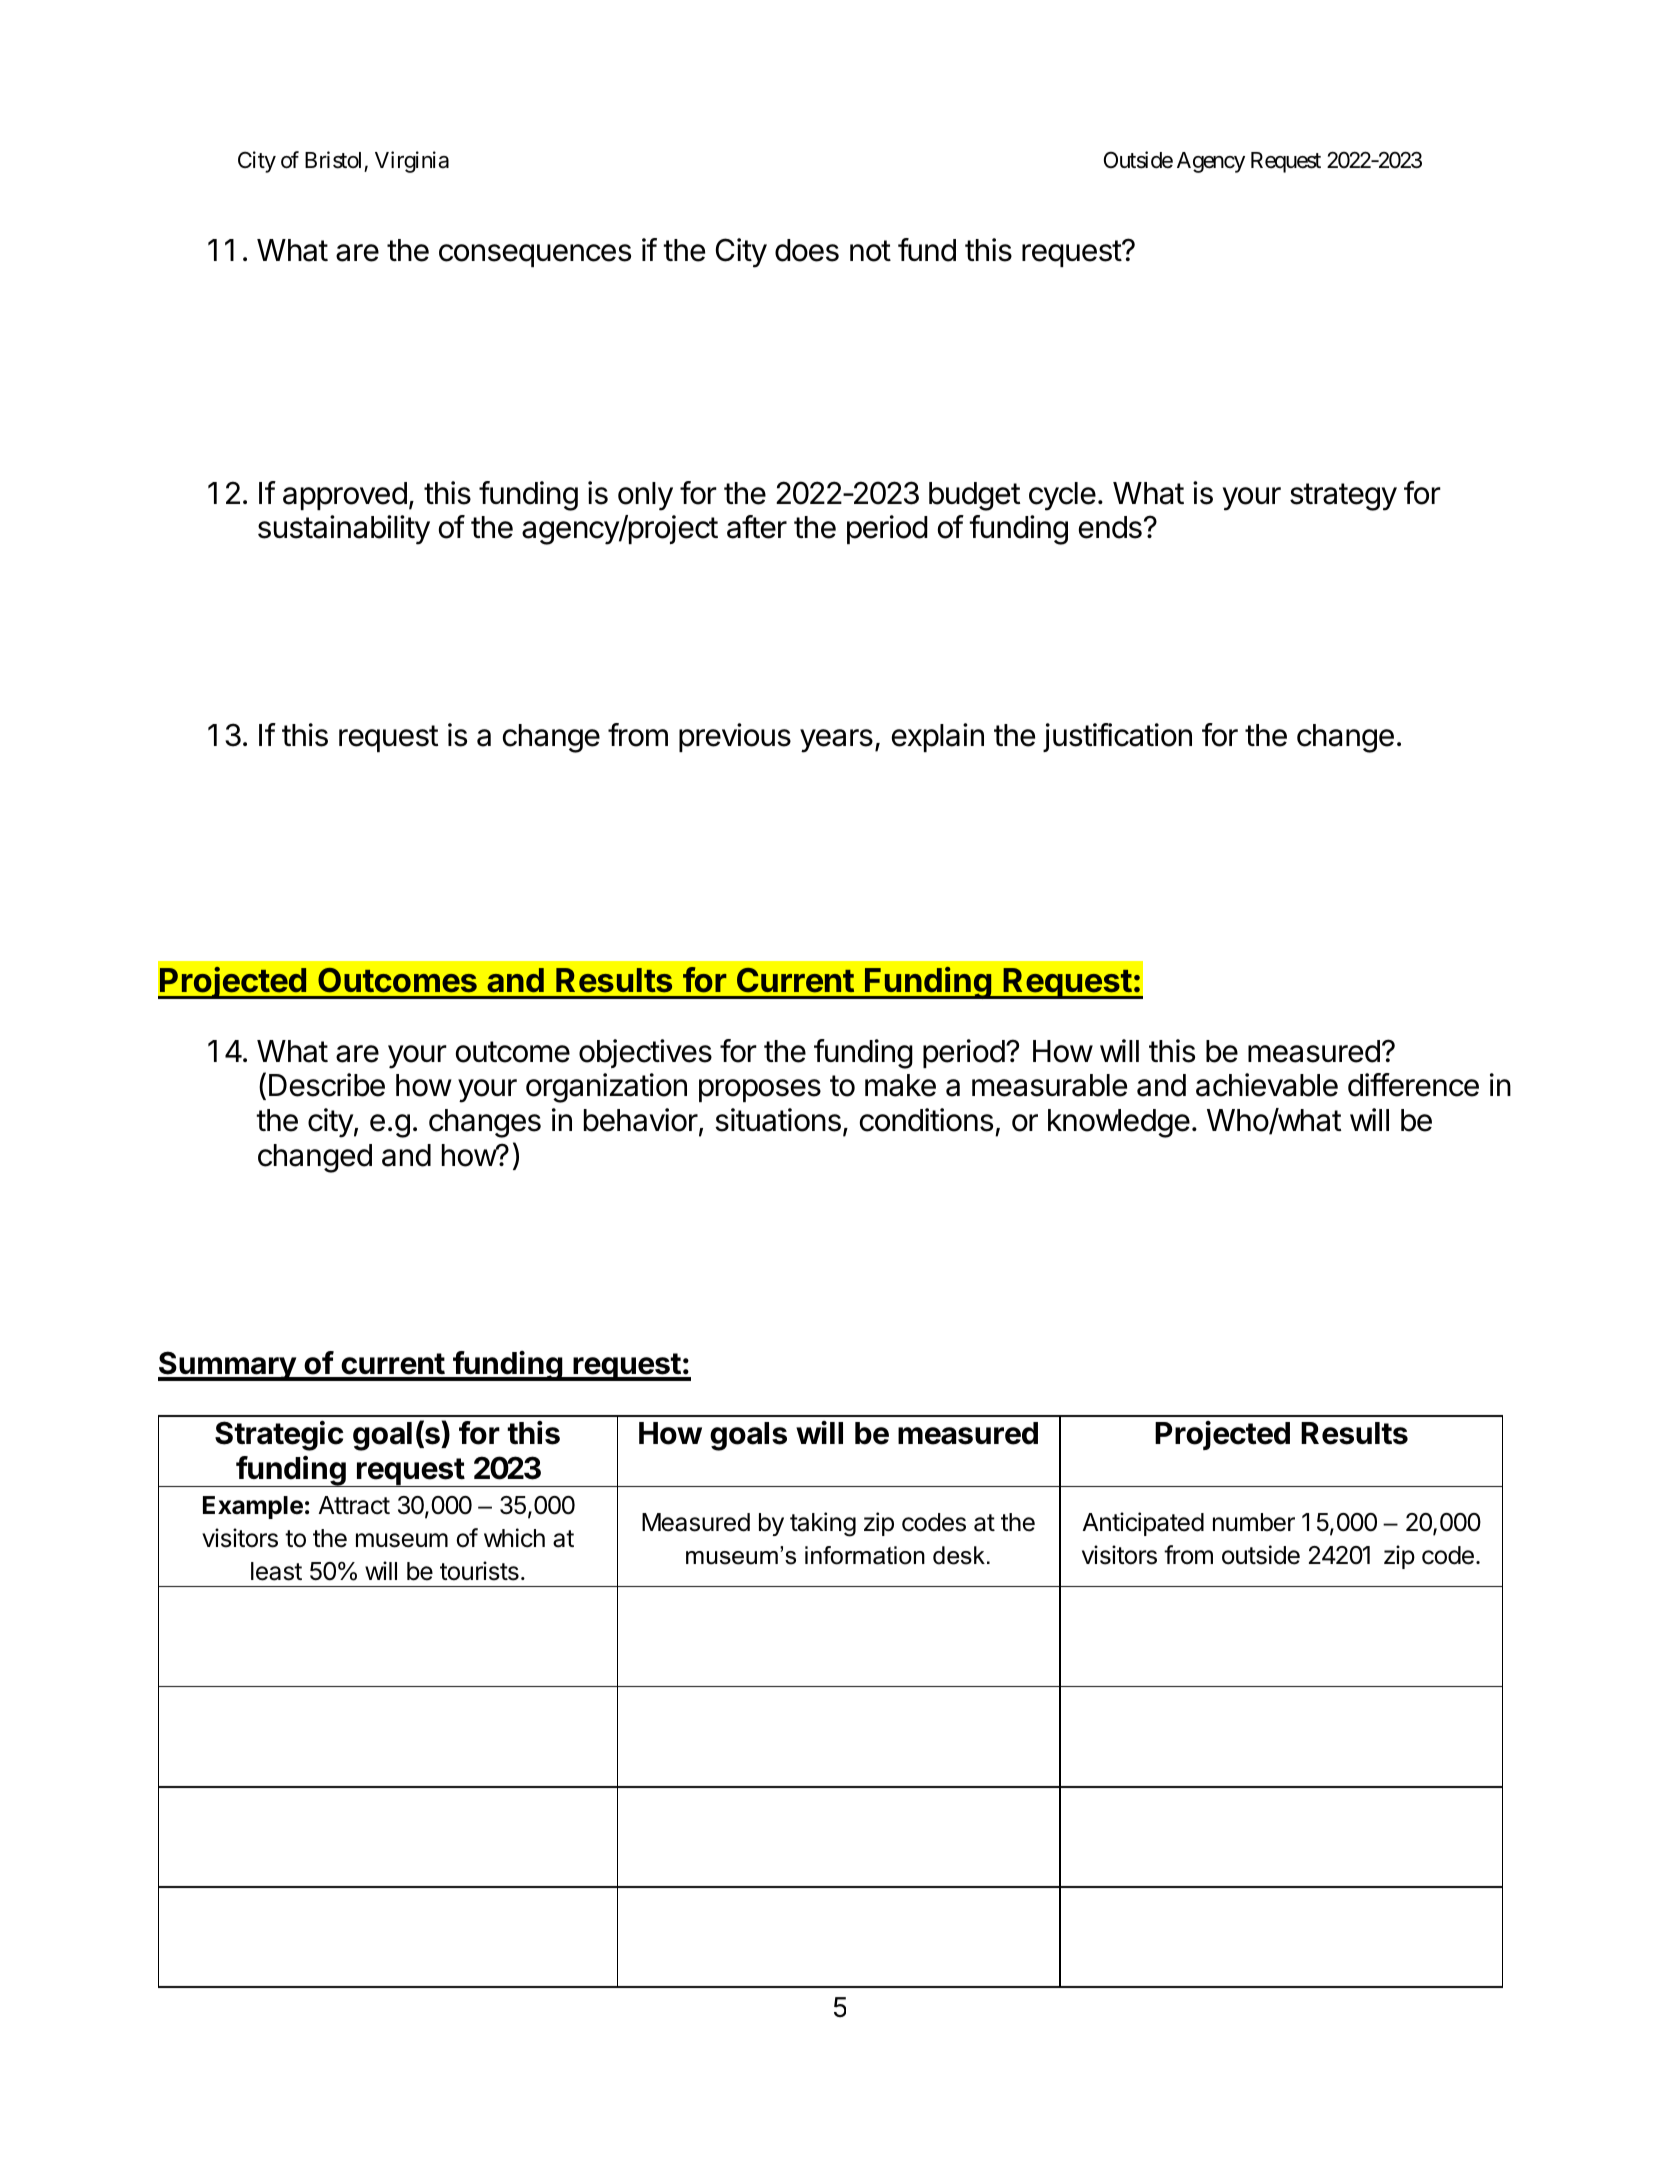 The image size is (1677, 2171). I want to click on years, so click(836, 741).
